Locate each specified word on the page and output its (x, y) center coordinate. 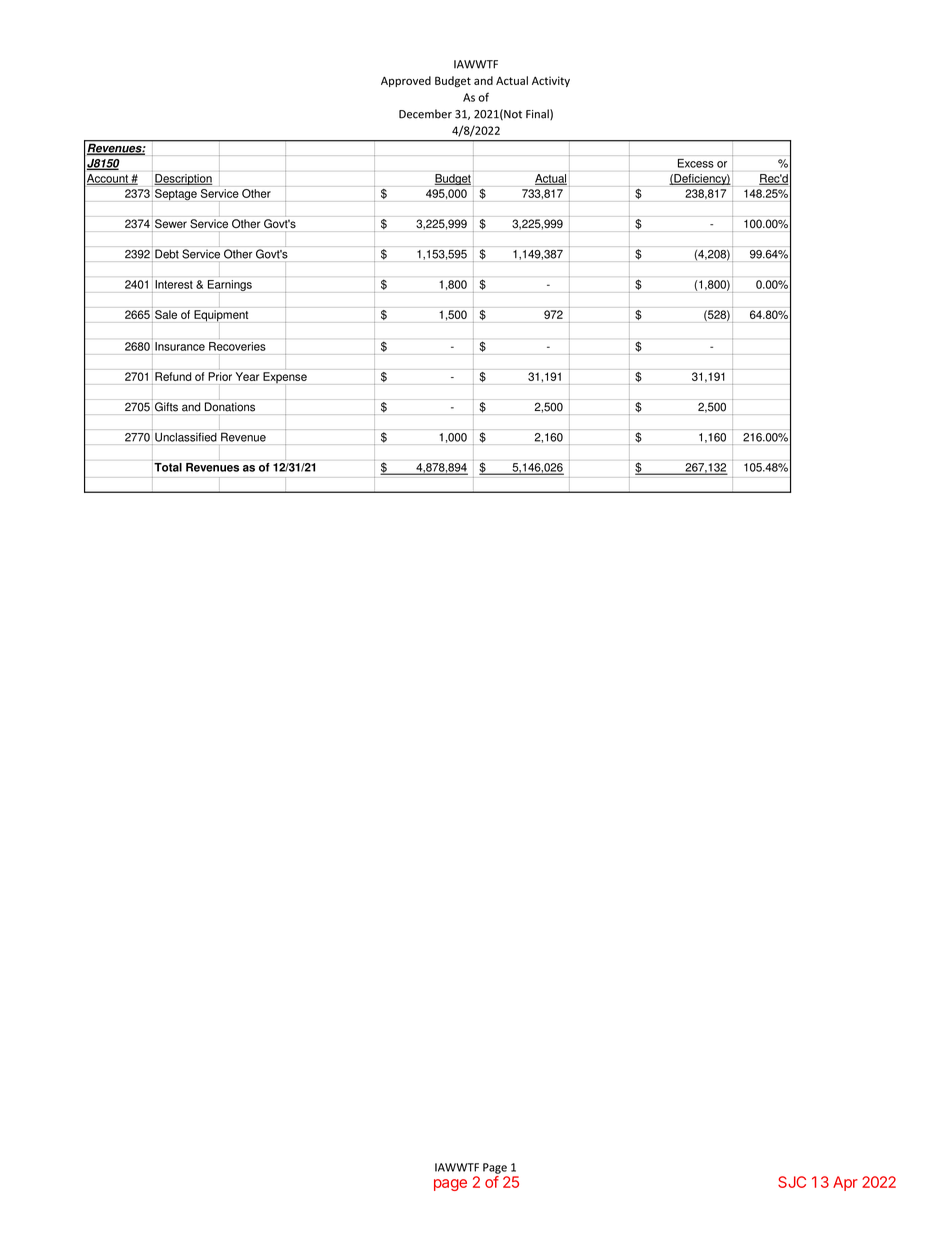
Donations (230, 406)
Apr (845, 1183)
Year (247, 376)
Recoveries (237, 346)
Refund (173, 376)
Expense (285, 378)
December (425, 114)
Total (167, 466)
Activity (551, 81)
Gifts (166, 407)
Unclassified (186, 437)
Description (183, 179)
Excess (696, 163)
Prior (220, 376)
